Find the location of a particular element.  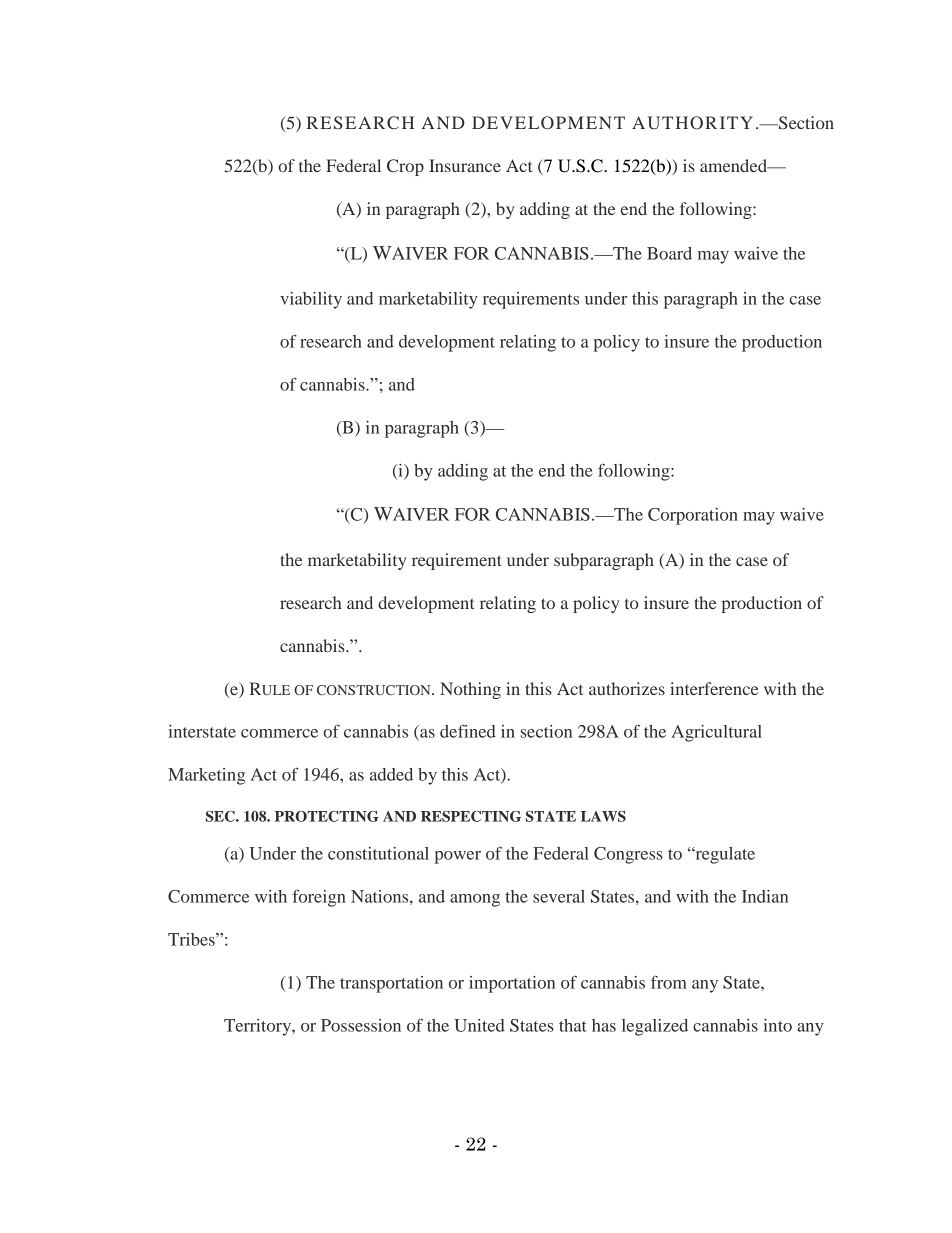

Agricultural is located at coordinates (716, 733).
